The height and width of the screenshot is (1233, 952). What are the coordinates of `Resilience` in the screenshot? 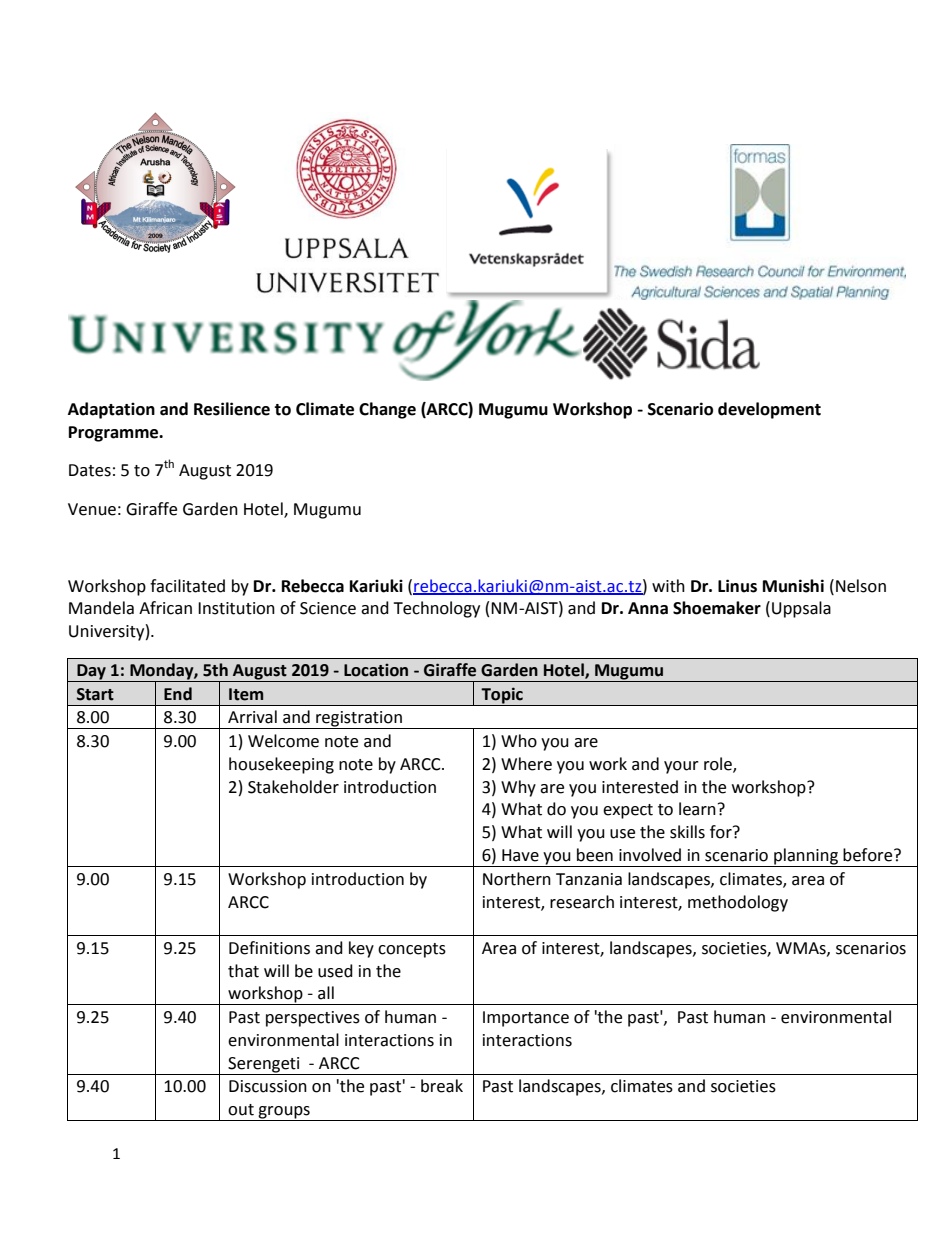 It's located at (232, 409).
